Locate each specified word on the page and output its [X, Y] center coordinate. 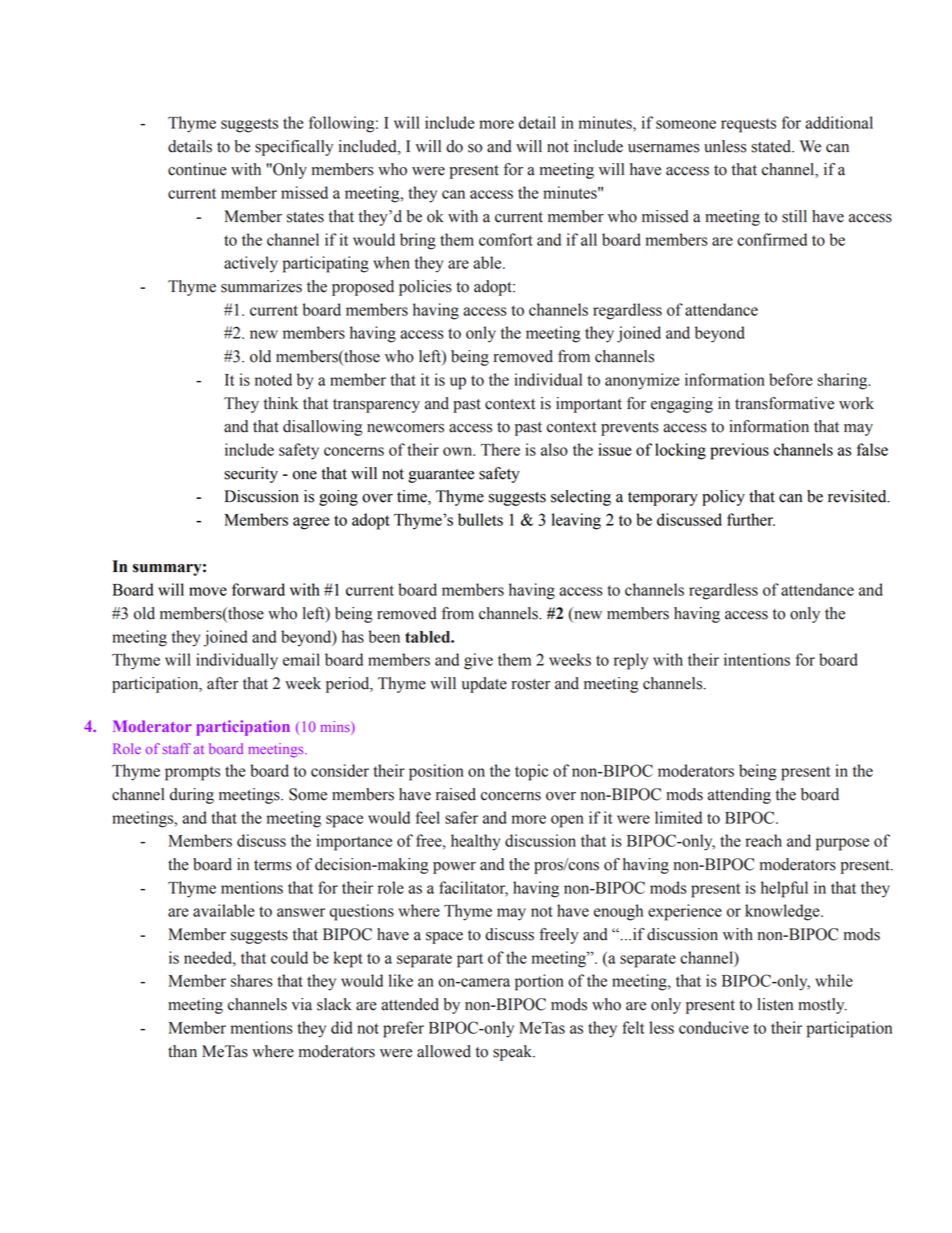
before [790, 379]
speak [513, 1053]
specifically [294, 148]
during [192, 796]
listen [775, 1004]
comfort [506, 239]
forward [258, 589]
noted [273, 379]
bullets [480, 519]
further [751, 519]
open [567, 821]
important [589, 405]
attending [739, 796]
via [302, 1004]
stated [772, 146]
